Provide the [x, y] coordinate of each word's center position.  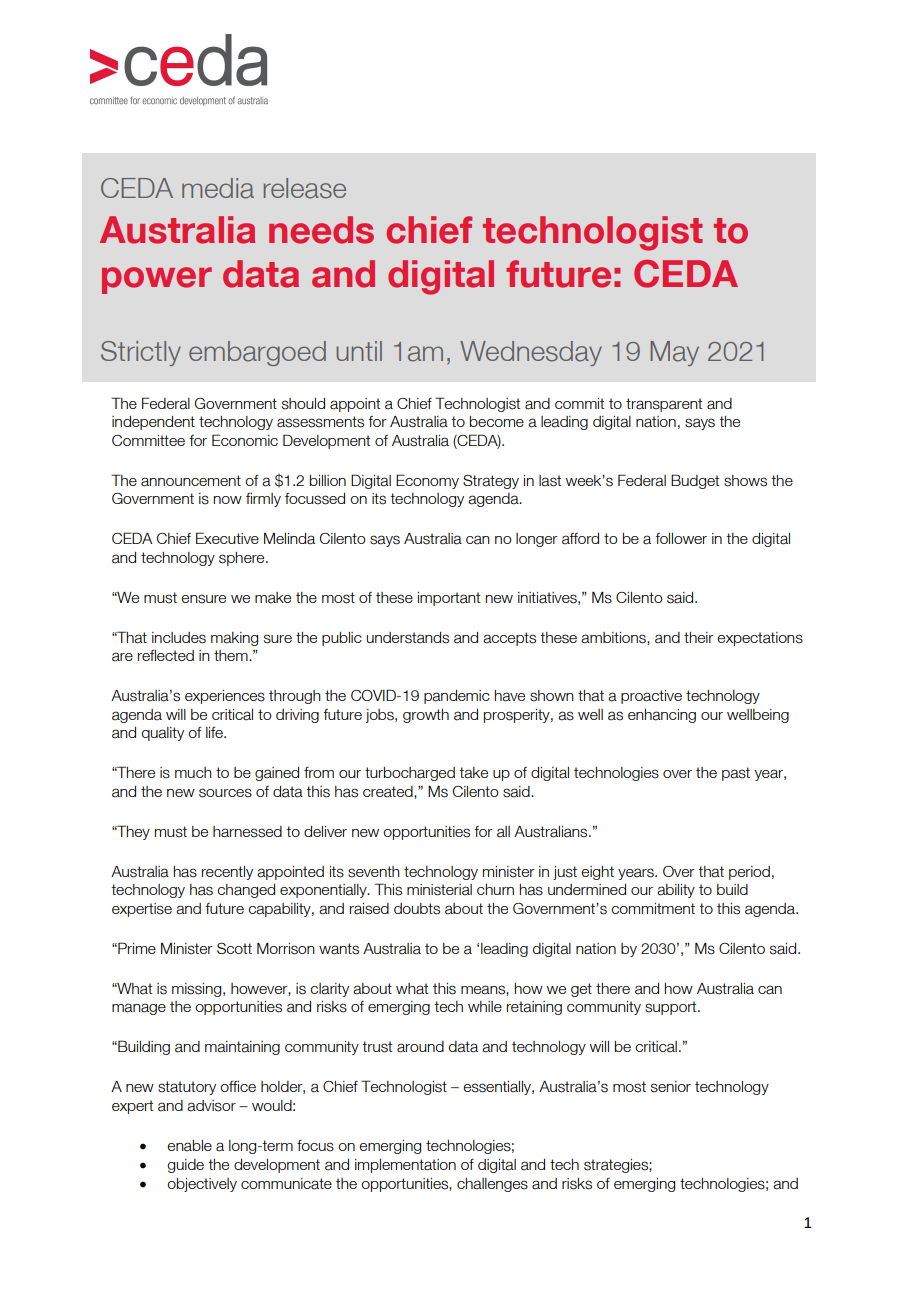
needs [321, 230]
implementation [405, 1166]
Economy [427, 481]
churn [495, 889]
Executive [227, 538]
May [674, 353]
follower [681, 538]
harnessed [247, 832]
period [749, 873]
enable [189, 1146]
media [218, 188]
